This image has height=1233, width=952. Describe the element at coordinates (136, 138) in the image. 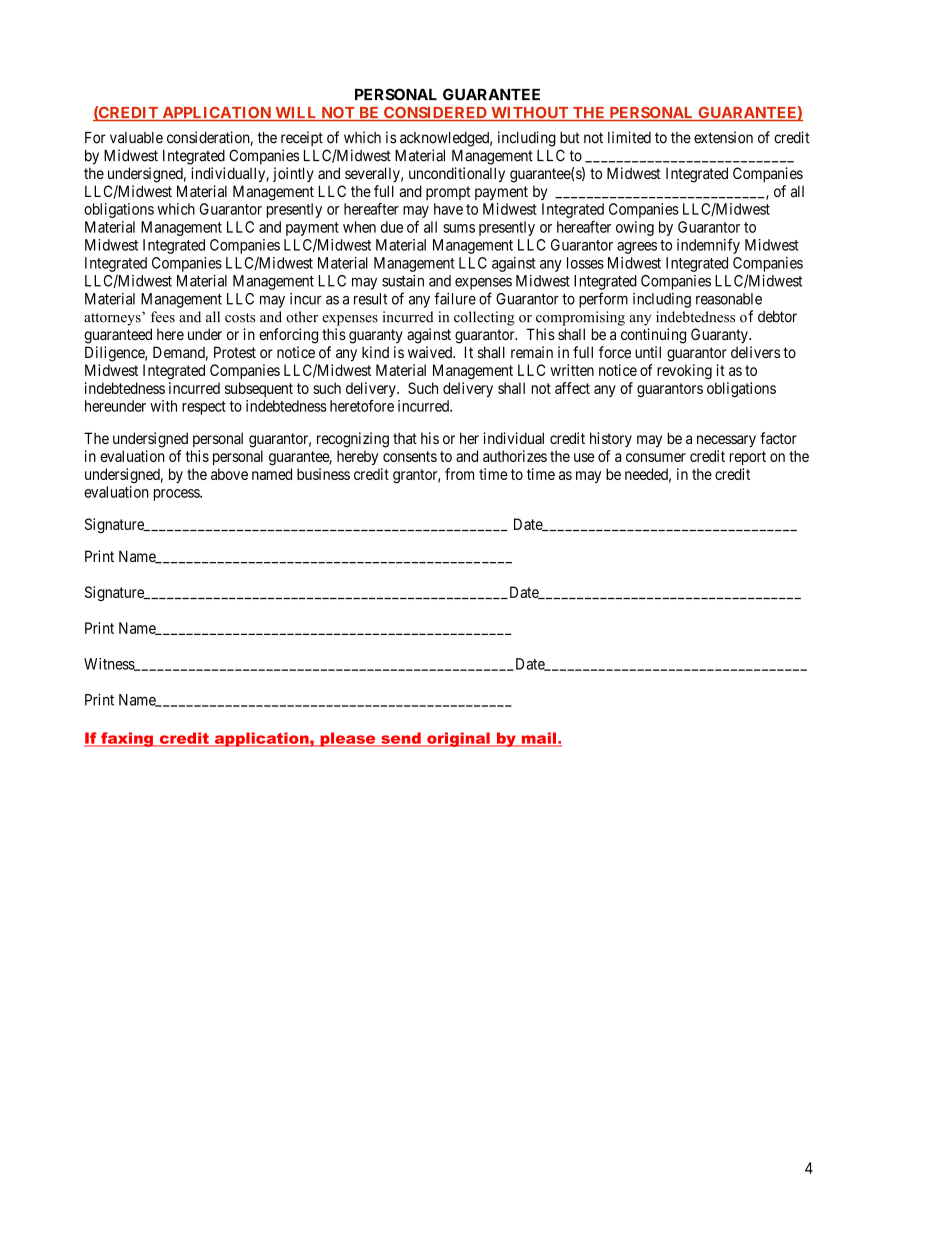

I see `valuable` at that location.
